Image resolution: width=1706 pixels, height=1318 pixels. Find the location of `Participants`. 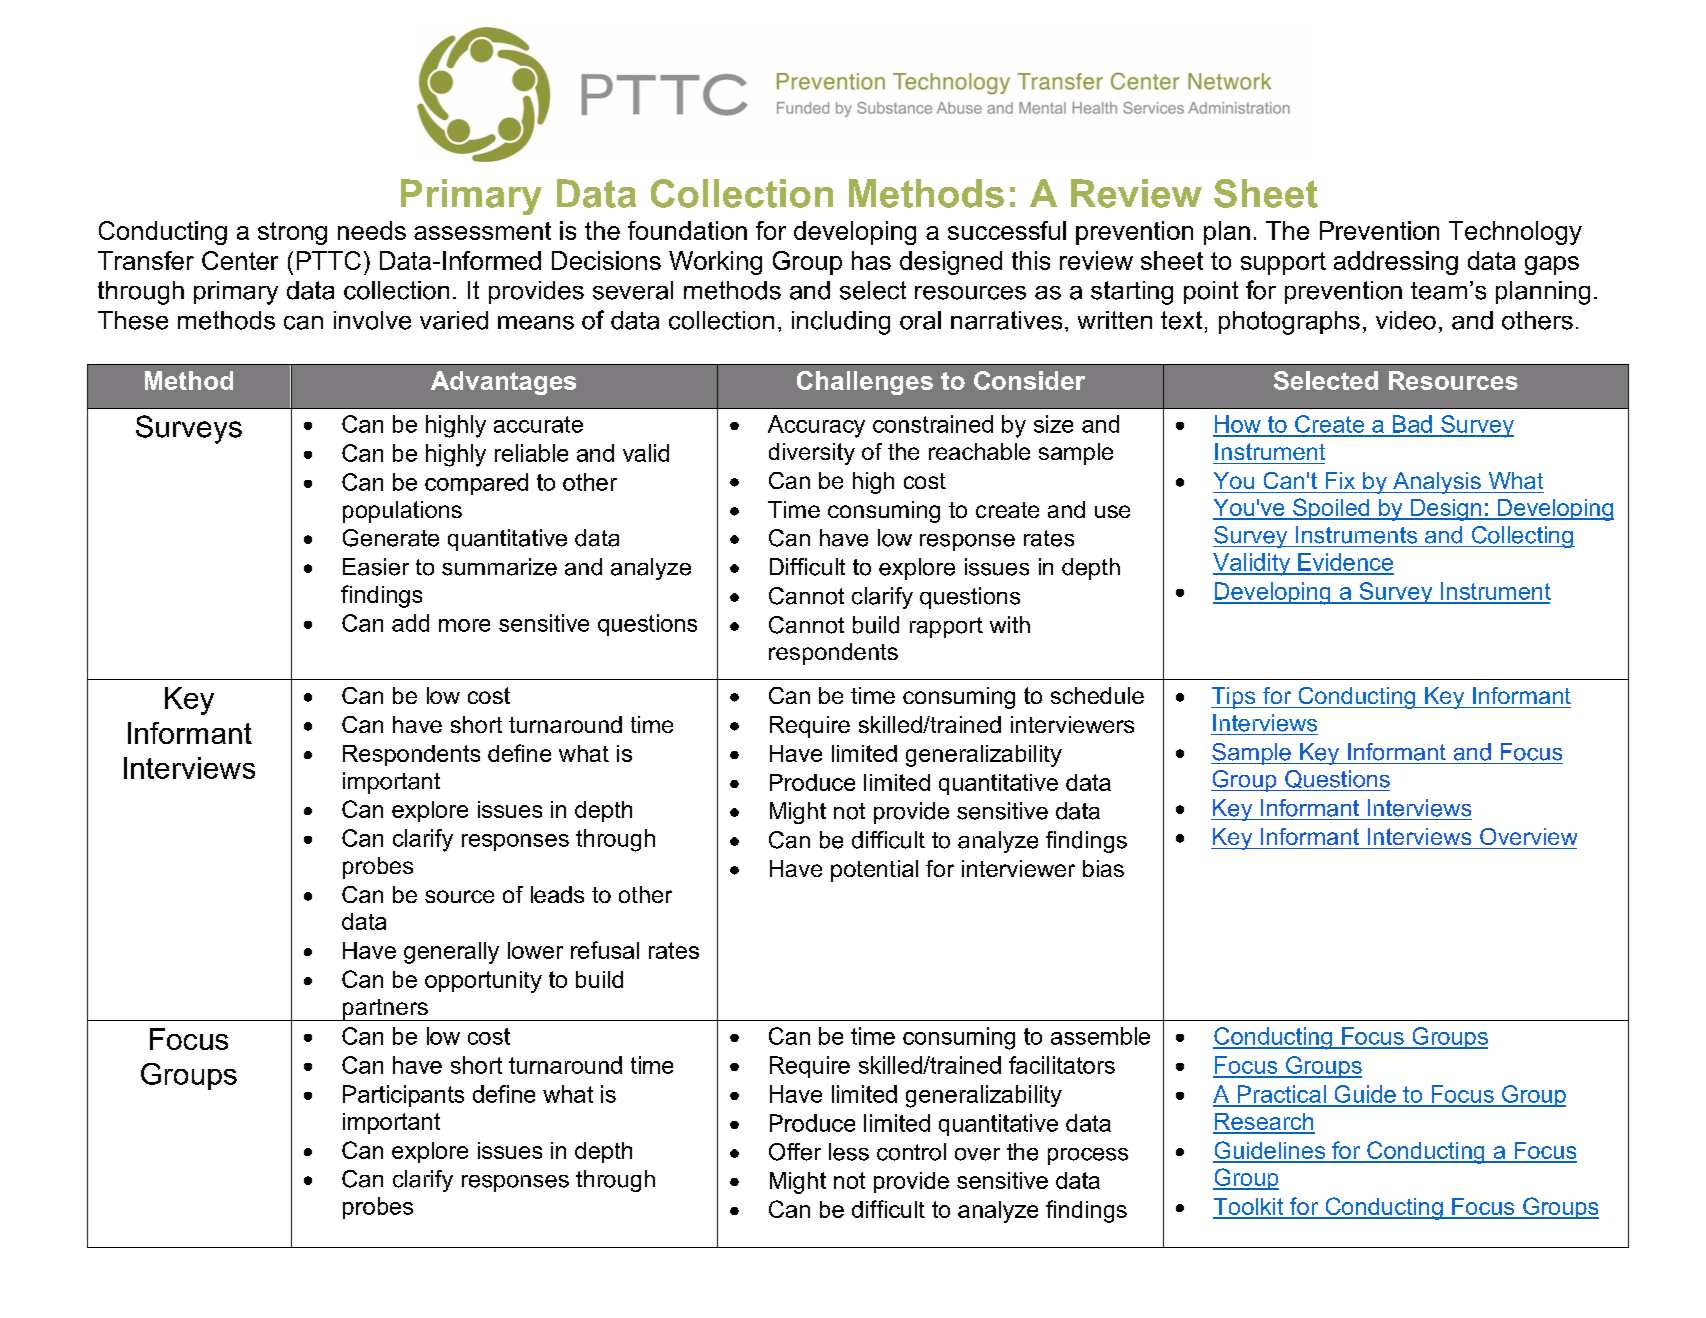

Participants is located at coordinates (403, 1096).
